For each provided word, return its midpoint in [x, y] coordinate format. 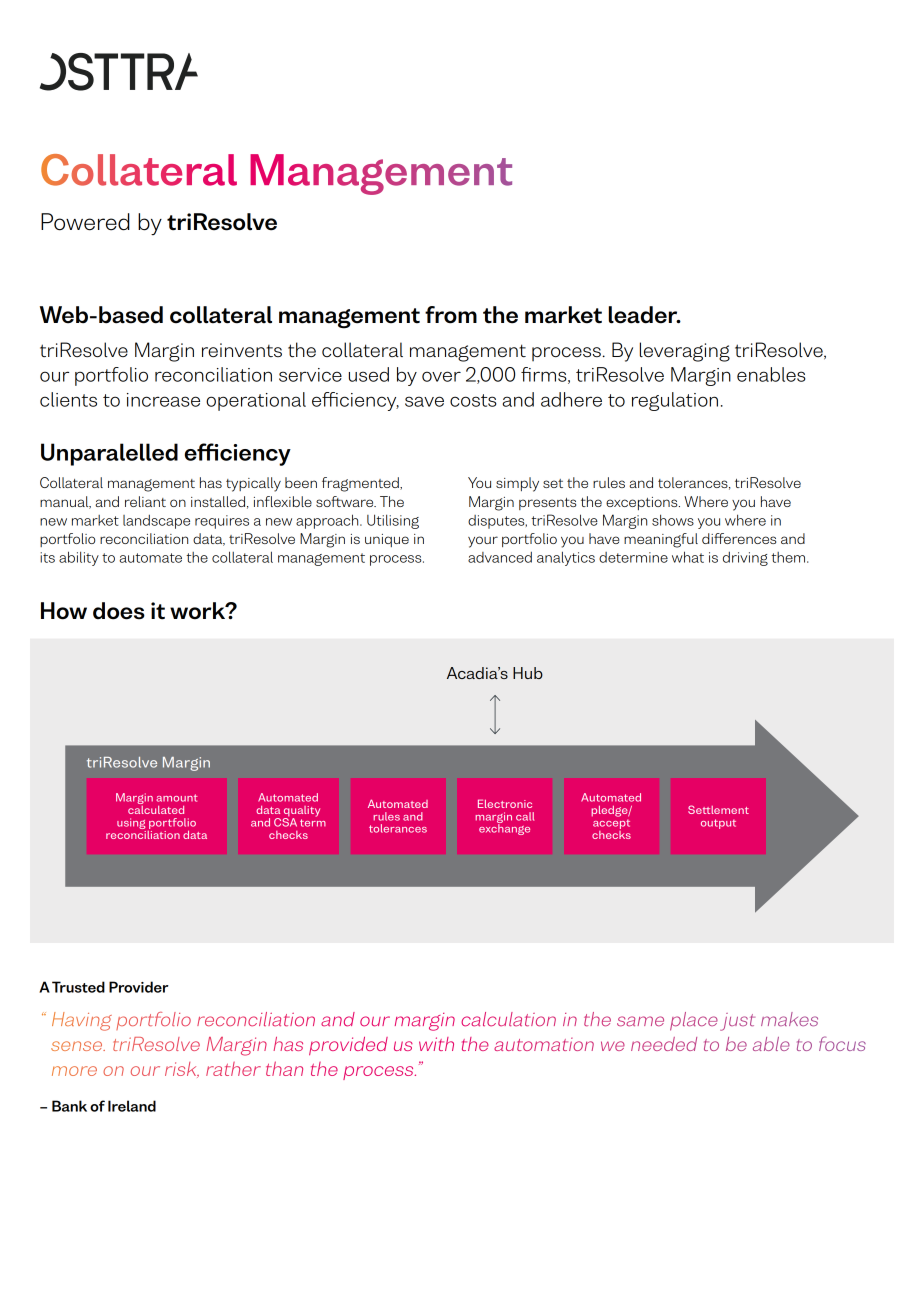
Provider [139, 987]
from [451, 315]
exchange [504, 828]
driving [745, 558]
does [119, 611]
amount [177, 798]
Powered [85, 222]
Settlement [718, 809]
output [718, 824]
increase [163, 400]
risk [182, 1070]
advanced [500, 557]
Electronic [505, 803]
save [424, 401]
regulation [675, 401]
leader [644, 315]
